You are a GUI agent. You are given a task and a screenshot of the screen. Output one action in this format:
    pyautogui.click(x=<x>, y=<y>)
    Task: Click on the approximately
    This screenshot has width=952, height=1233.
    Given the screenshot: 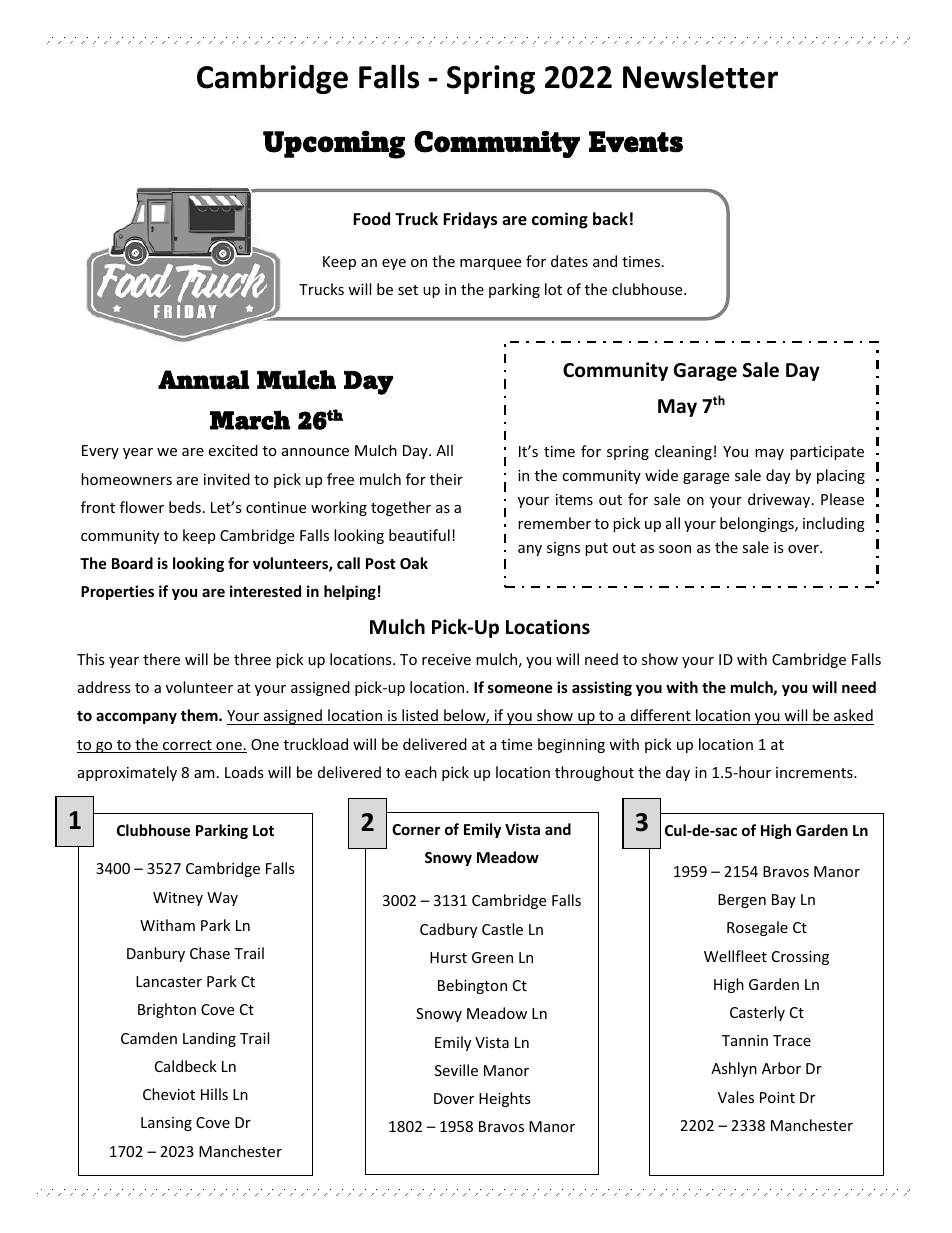 What is the action you would take?
    pyautogui.click(x=127, y=773)
